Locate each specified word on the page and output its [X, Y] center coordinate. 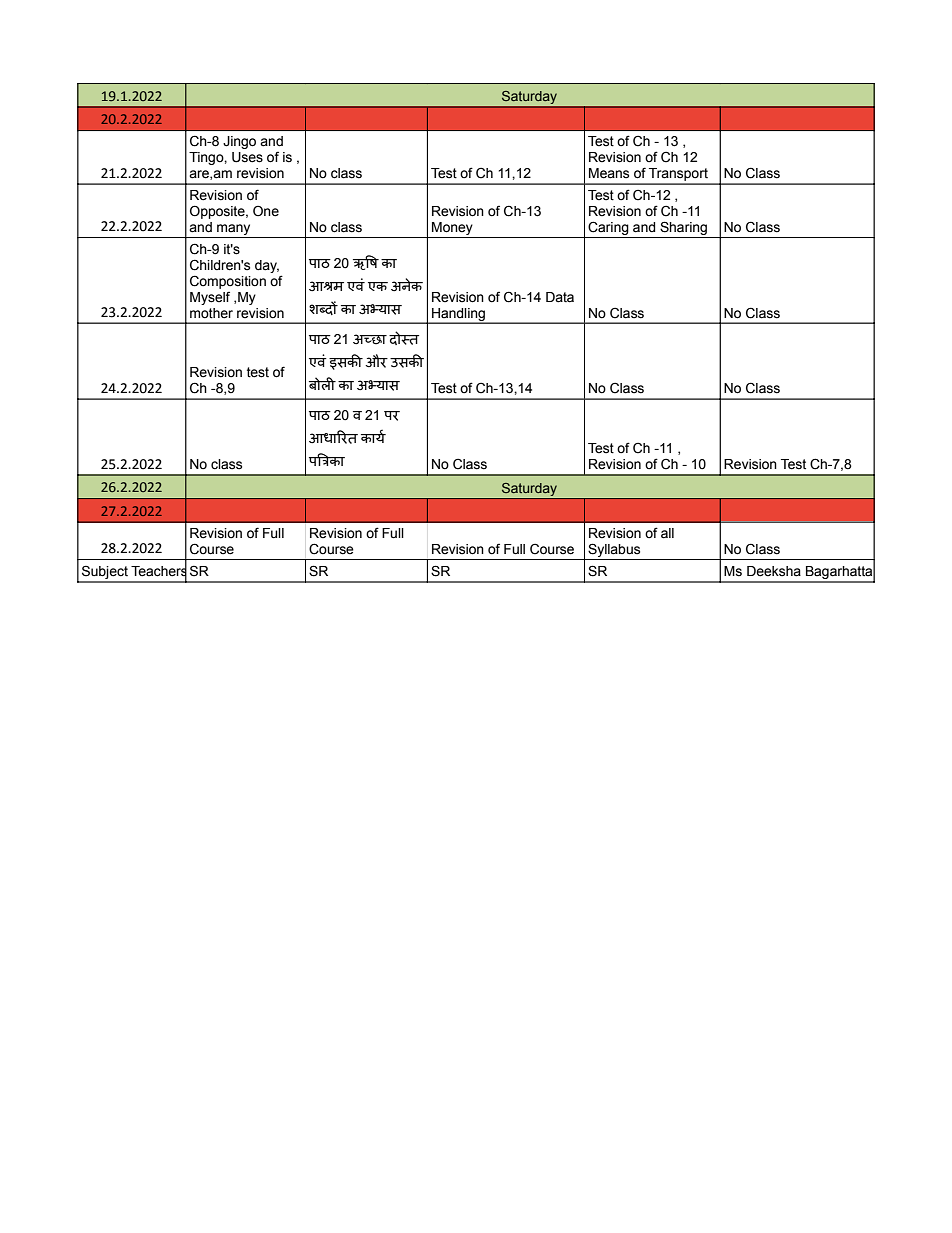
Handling [458, 315]
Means [609, 173]
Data [560, 297]
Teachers [159, 571]
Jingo [239, 142]
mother [211, 313]
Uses [247, 157]
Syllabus [614, 550]
